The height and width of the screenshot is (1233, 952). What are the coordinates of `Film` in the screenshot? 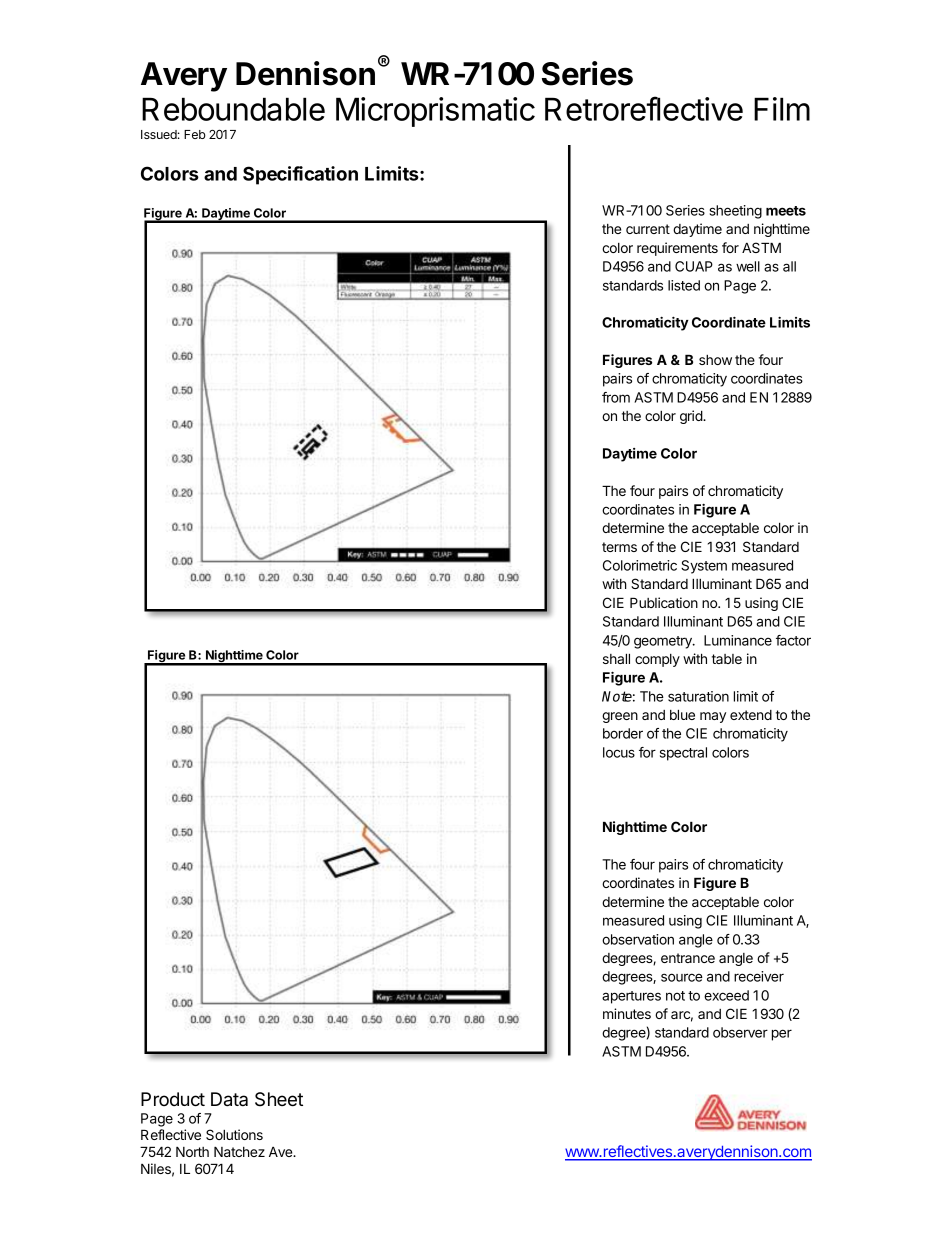 It's located at (782, 109).
